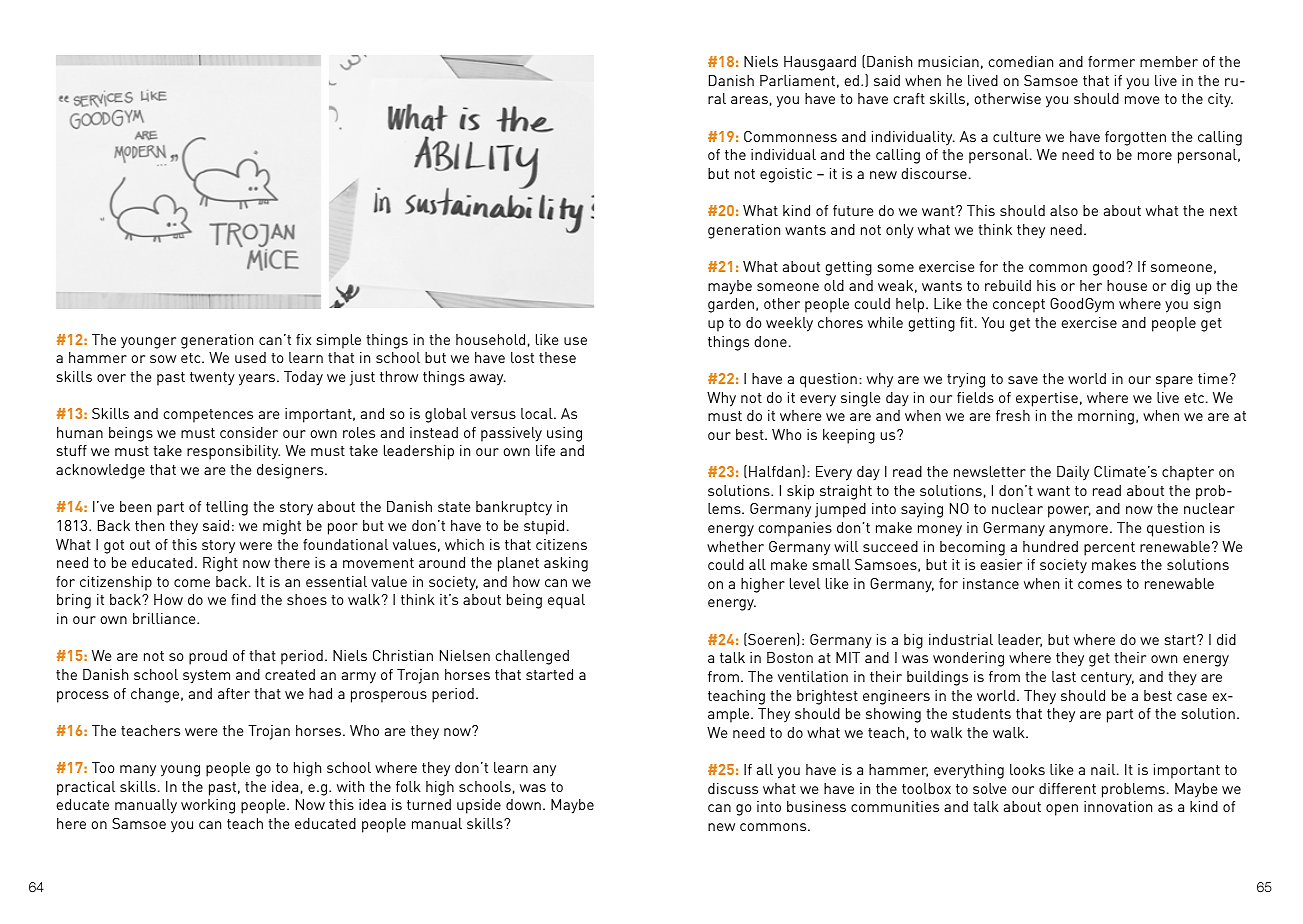 Image resolution: width=1303 pixels, height=924 pixels. What do you see at coordinates (732, 305) in the screenshot?
I see `garden` at bounding box center [732, 305].
